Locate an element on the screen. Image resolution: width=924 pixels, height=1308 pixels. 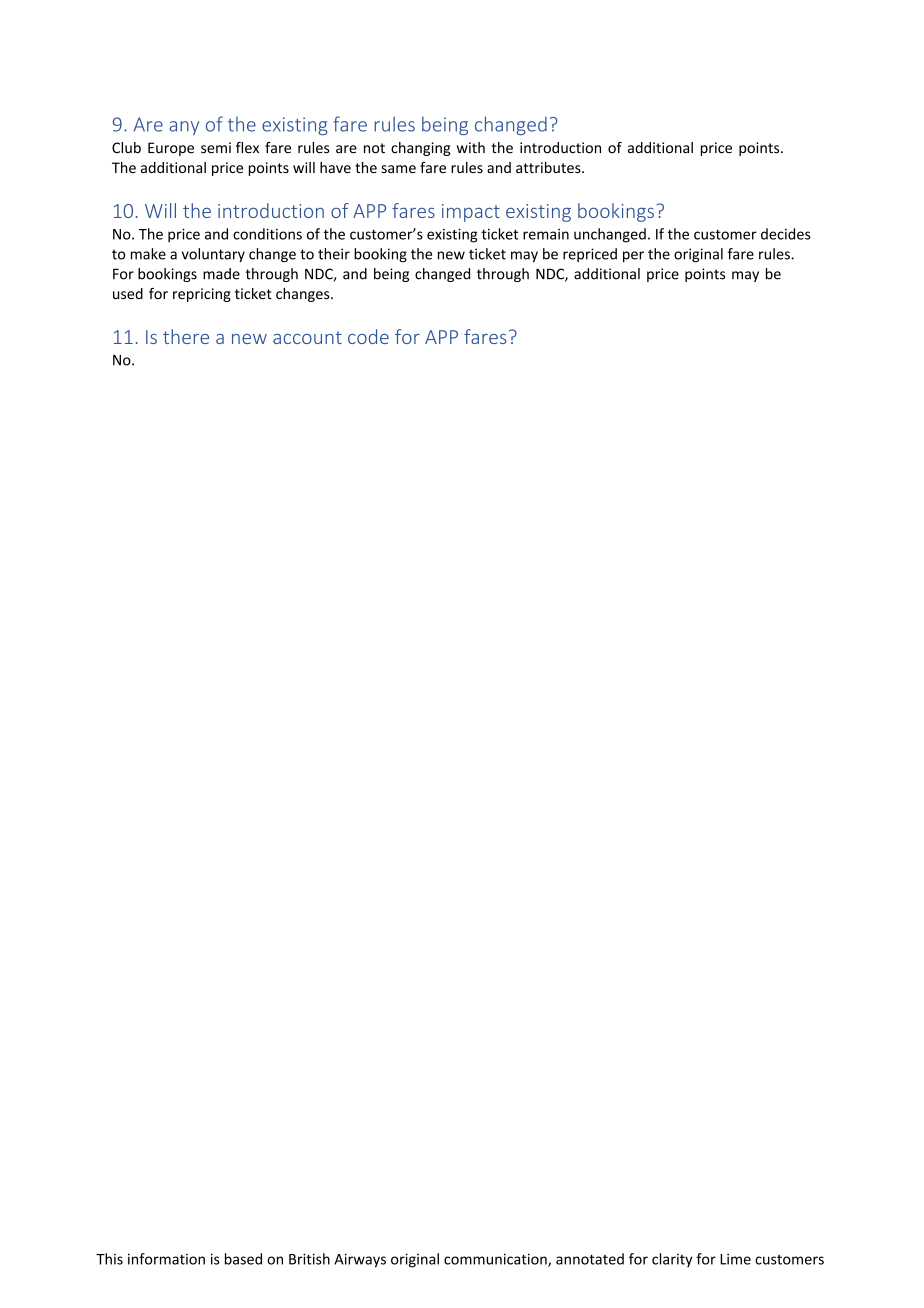
communication is located at coordinates (496, 1260).
